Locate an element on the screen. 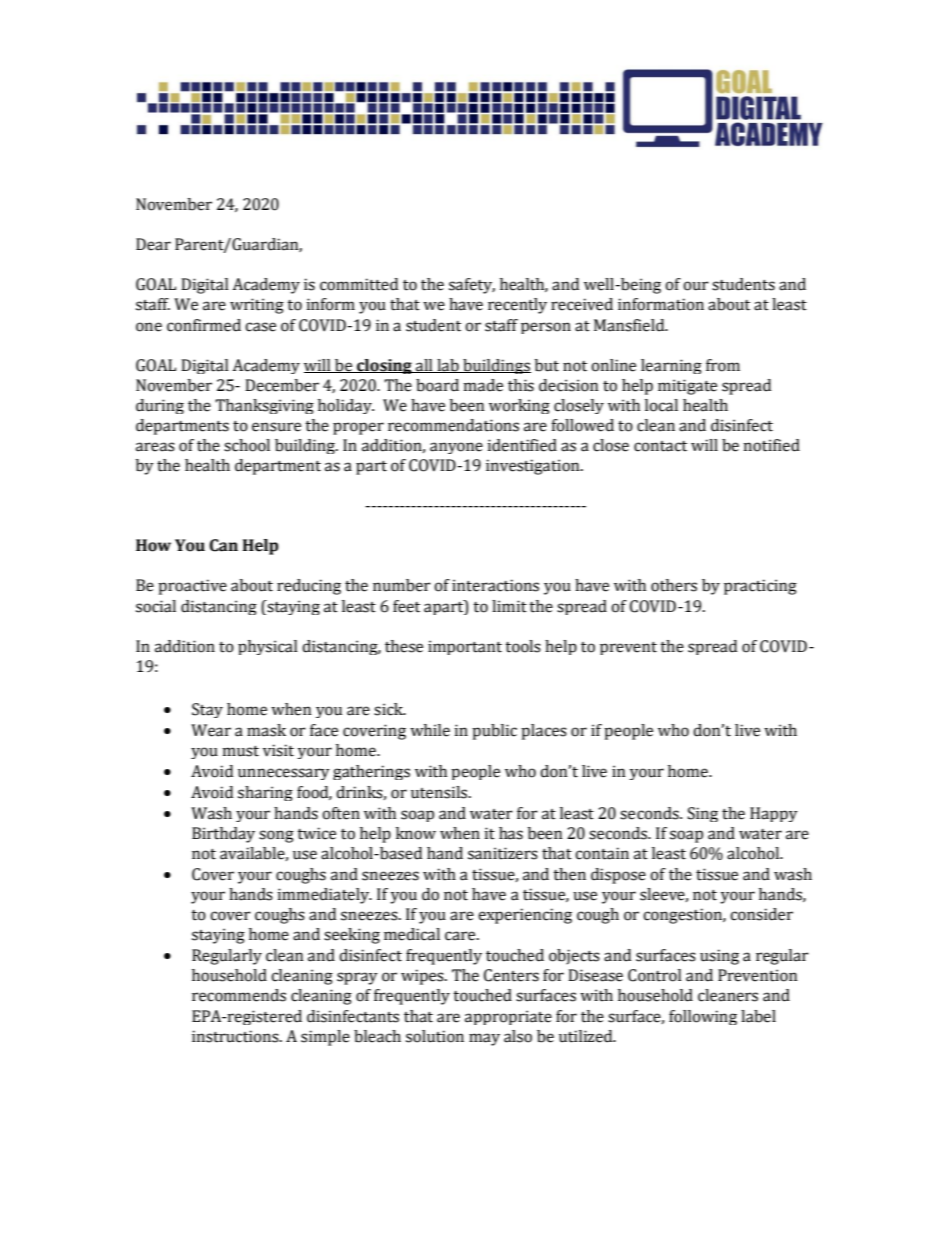  Can is located at coordinates (223, 545).
